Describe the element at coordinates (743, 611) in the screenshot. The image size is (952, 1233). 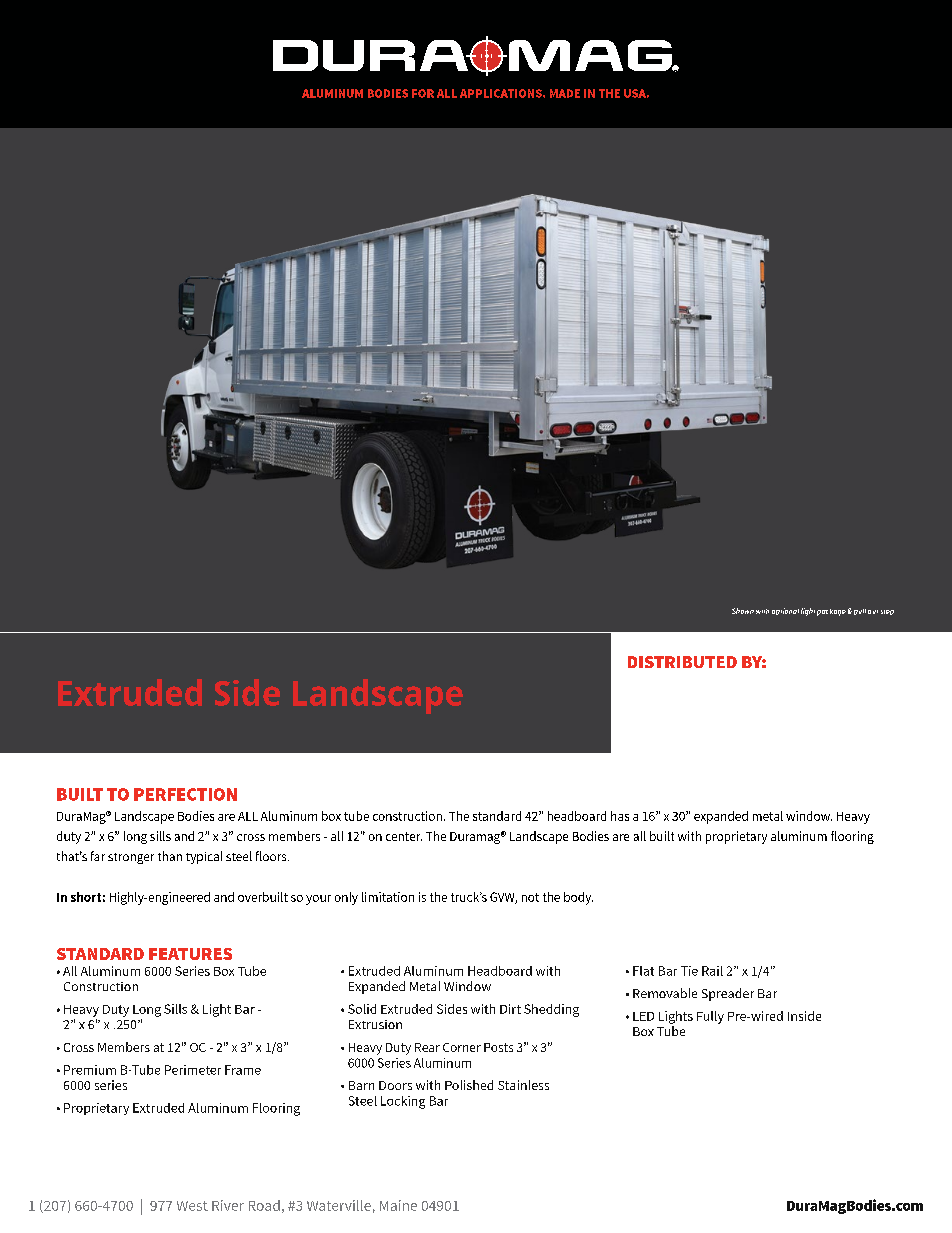
I see `Shown` at that location.
